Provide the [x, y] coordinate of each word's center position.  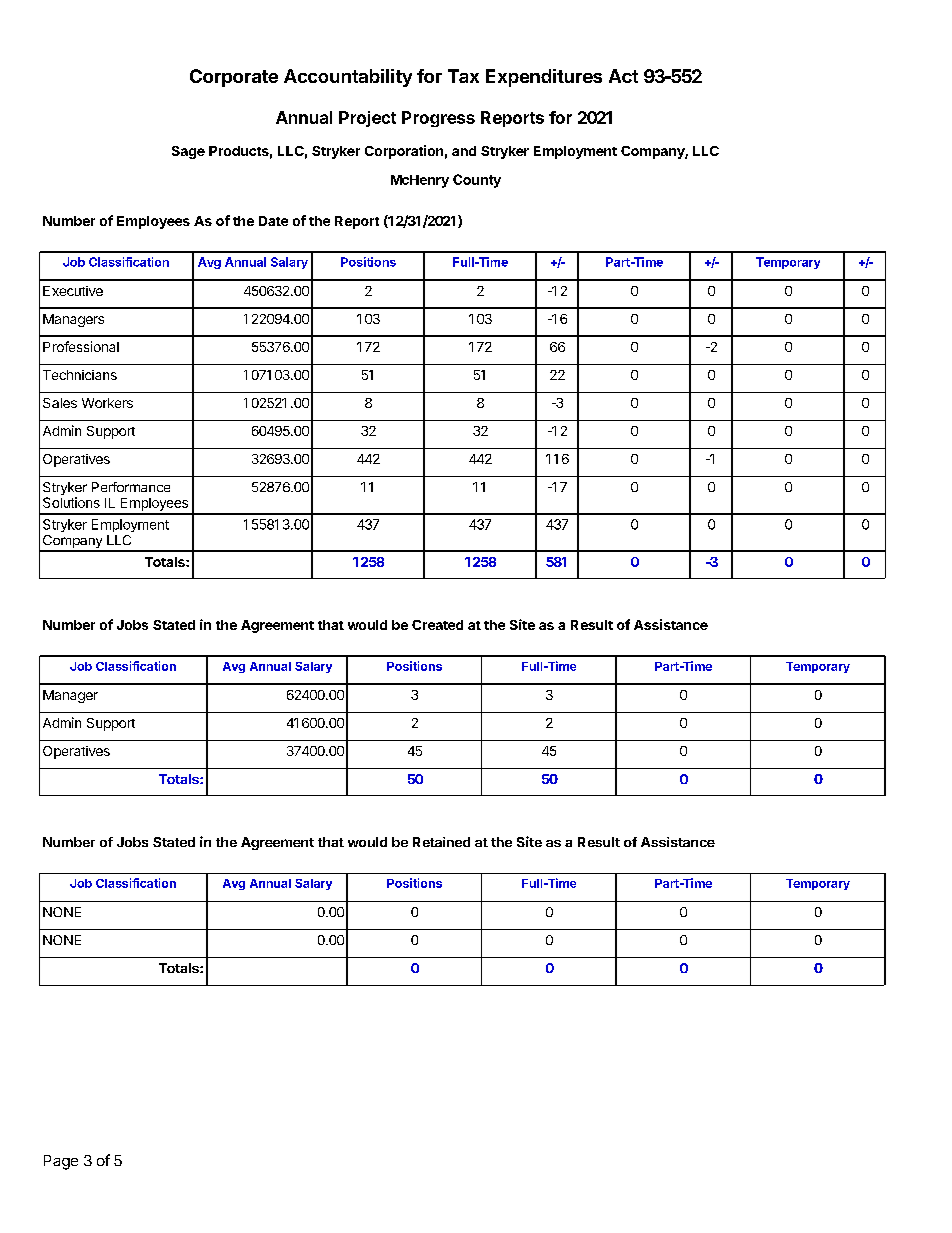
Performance [131, 487]
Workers [107, 403]
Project [367, 119]
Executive [73, 291]
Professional [81, 346]
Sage [188, 152]
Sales [60, 403]
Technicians [80, 375]
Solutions [71, 502]
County [477, 181]
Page [61, 1162]
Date [273, 221]
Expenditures [544, 78]
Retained [441, 842]
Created [437, 625]
